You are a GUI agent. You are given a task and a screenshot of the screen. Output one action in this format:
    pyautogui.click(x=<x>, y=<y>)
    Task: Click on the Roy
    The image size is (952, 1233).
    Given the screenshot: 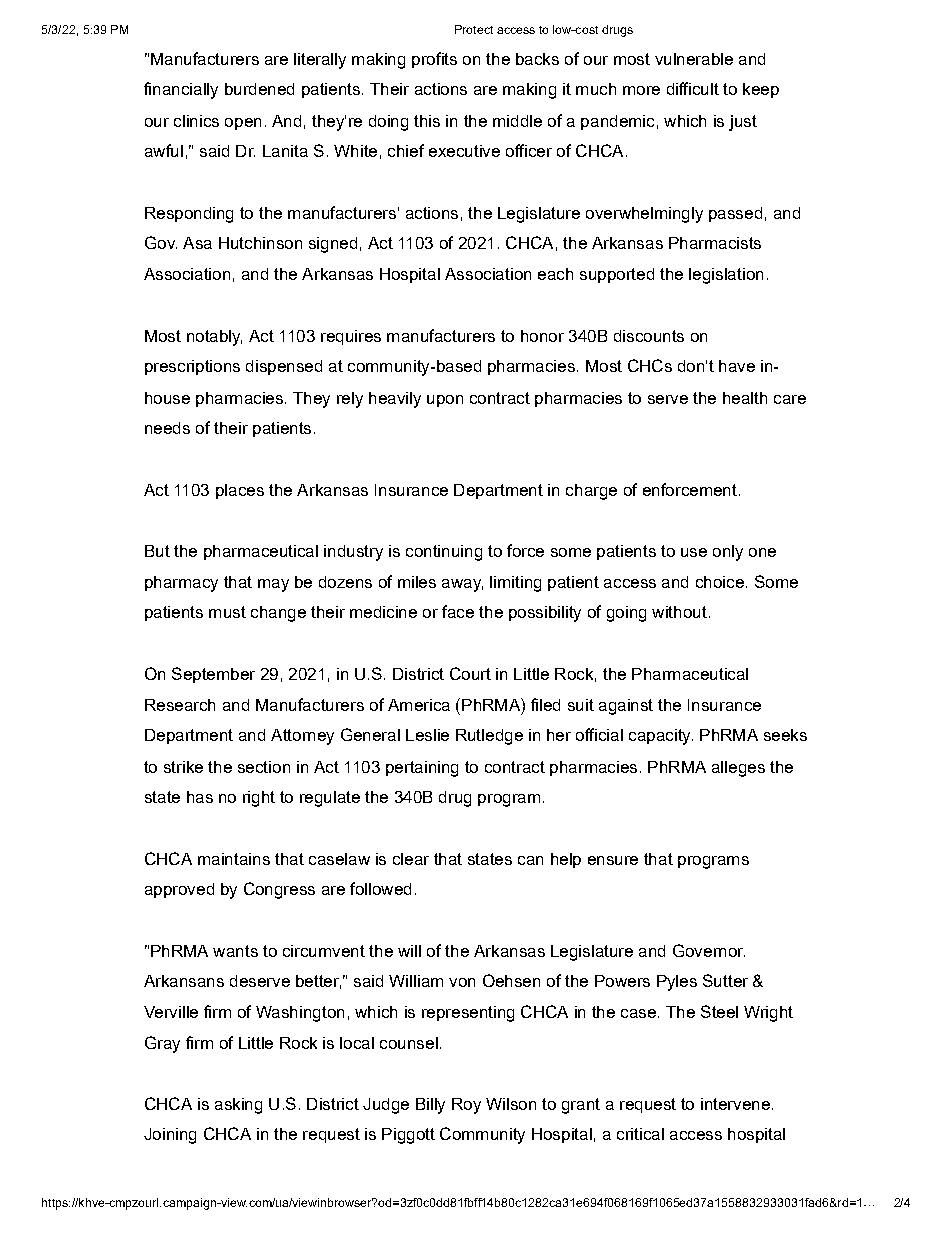 What is the action you would take?
    pyautogui.click(x=466, y=1106)
